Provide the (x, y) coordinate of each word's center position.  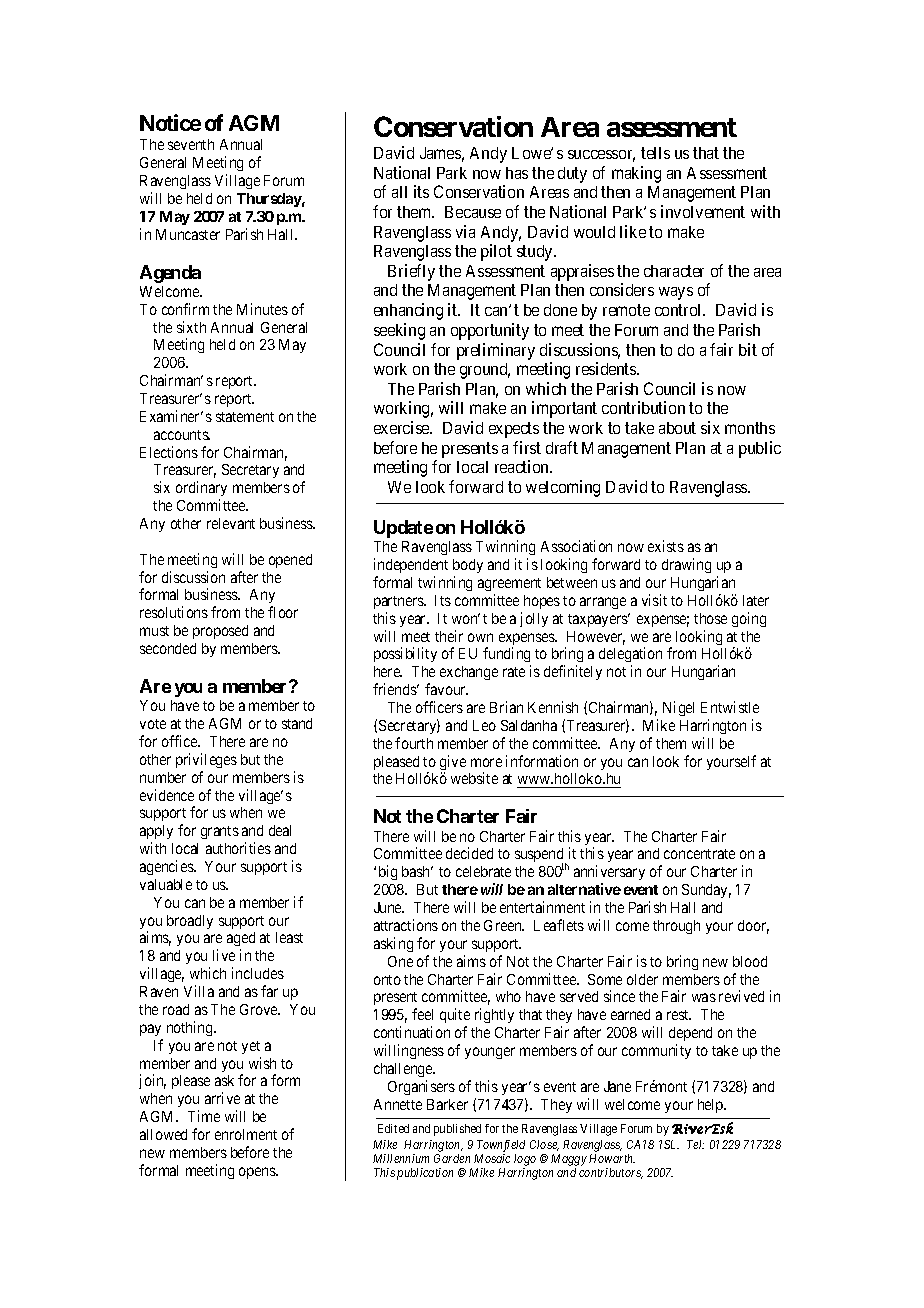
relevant (231, 523)
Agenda (170, 274)
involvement (703, 211)
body (468, 566)
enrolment (246, 1134)
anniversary (609, 874)
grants (220, 832)
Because (473, 212)
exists (666, 546)
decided (469, 853)
